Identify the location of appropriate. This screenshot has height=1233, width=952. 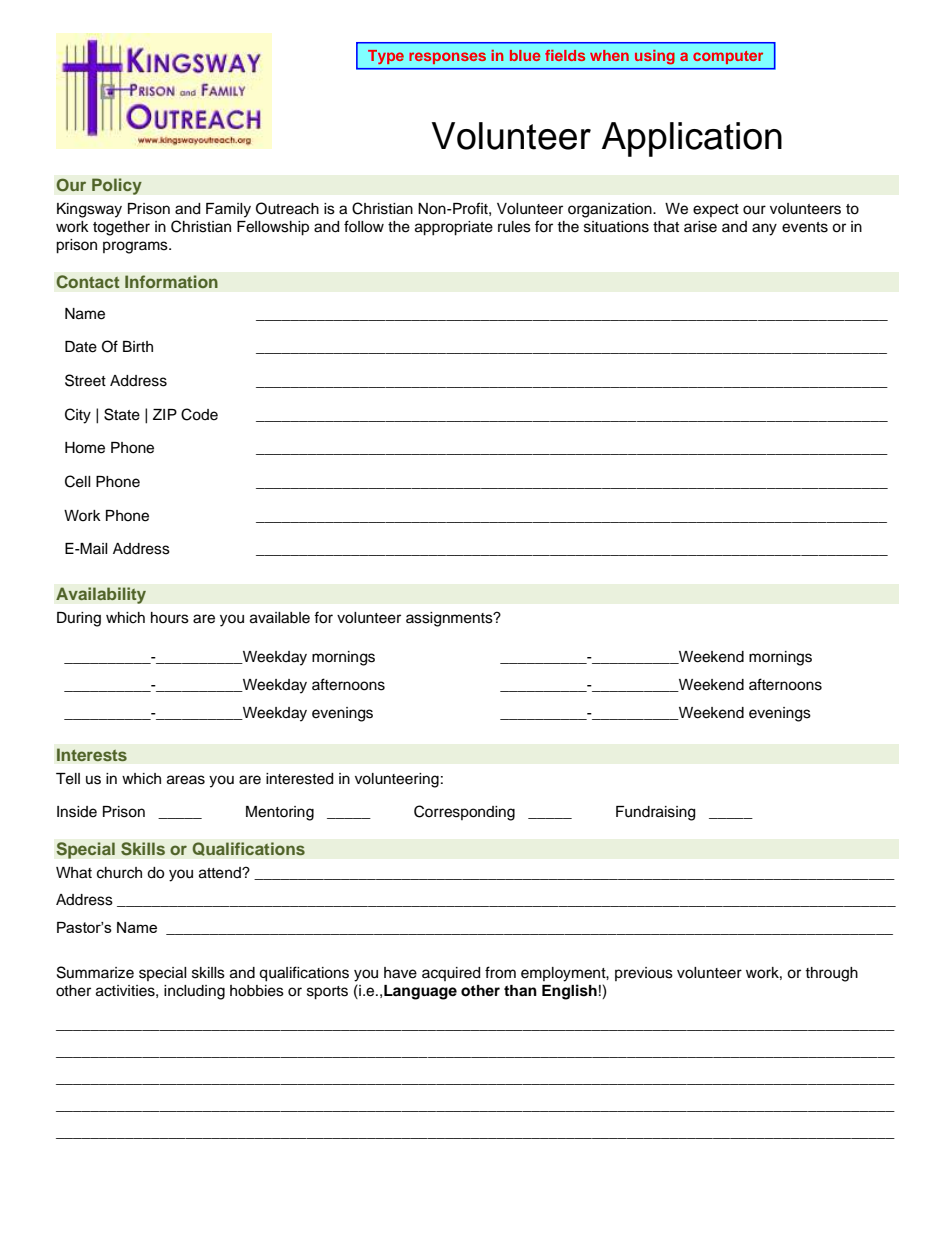
(454, 228).
